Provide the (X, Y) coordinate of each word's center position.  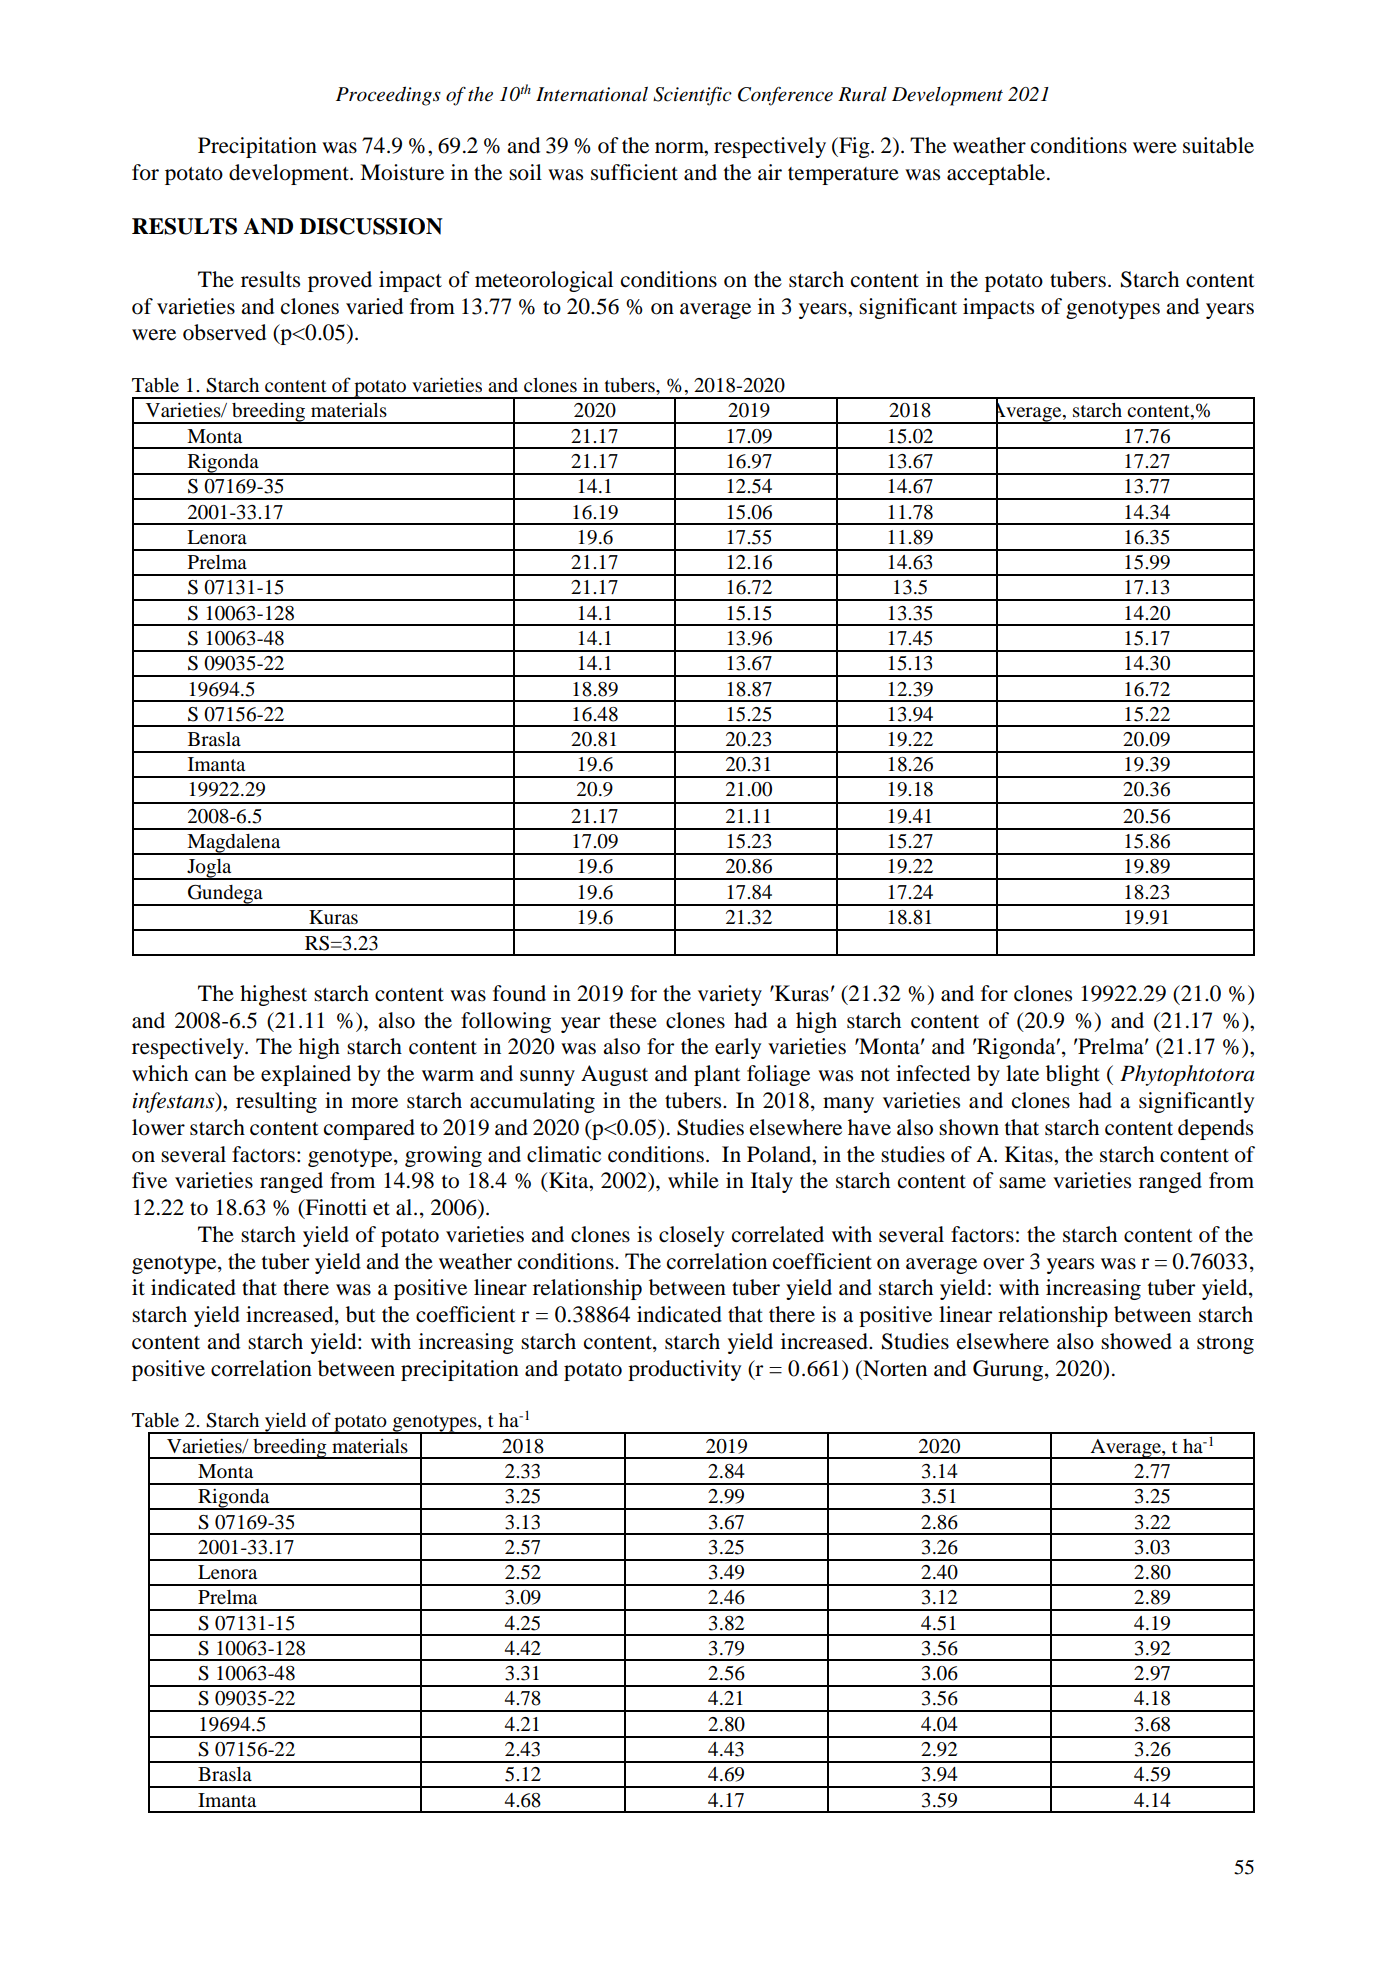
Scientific (692, 96)
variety (730, 995)
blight (1073, 1075)
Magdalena (234, 844)
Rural (862, 94)
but (361, 1314)
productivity (684, 1370)
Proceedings (388, 96)
